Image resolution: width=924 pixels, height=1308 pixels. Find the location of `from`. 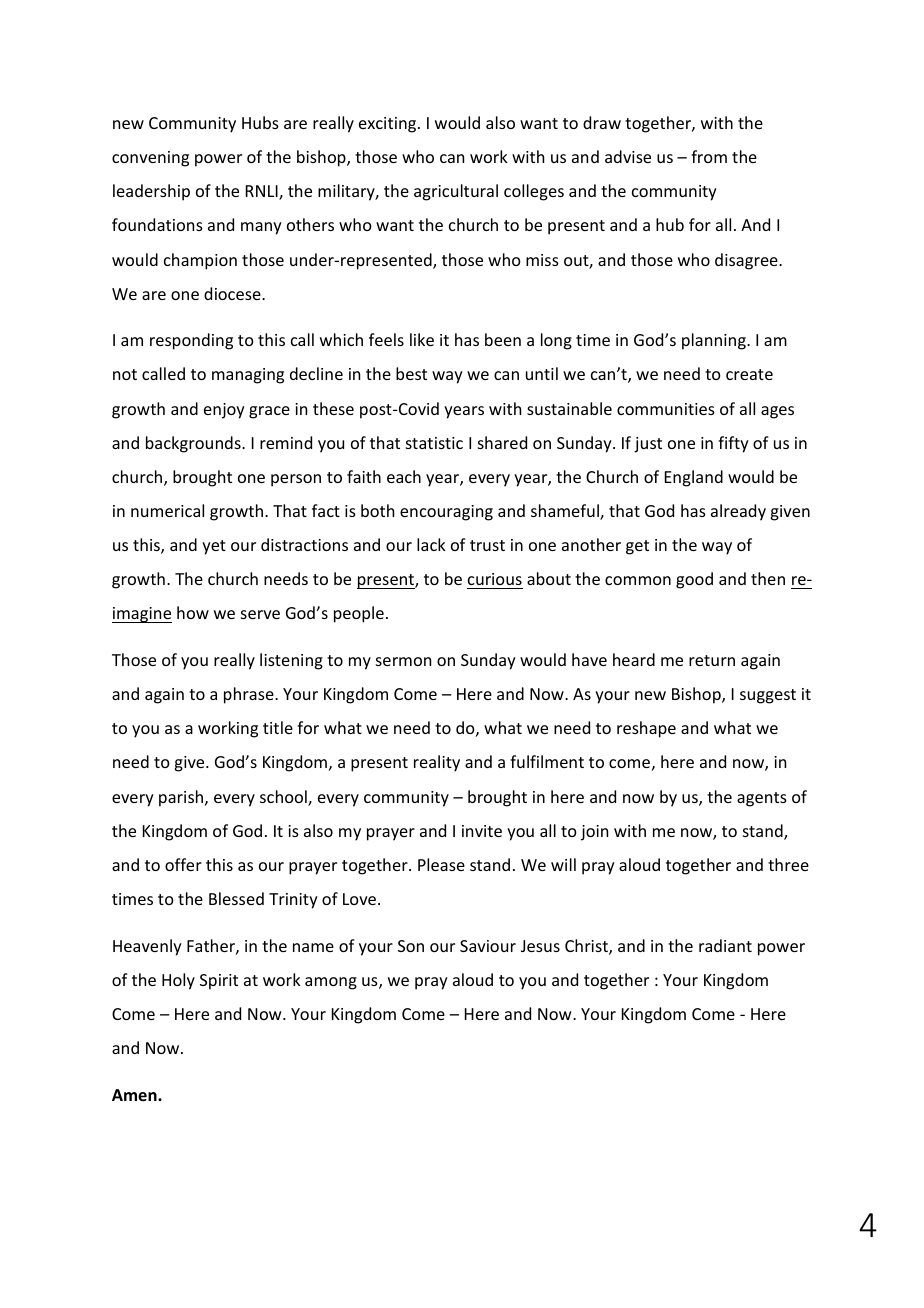

from is located at coordinates (709, 156).
